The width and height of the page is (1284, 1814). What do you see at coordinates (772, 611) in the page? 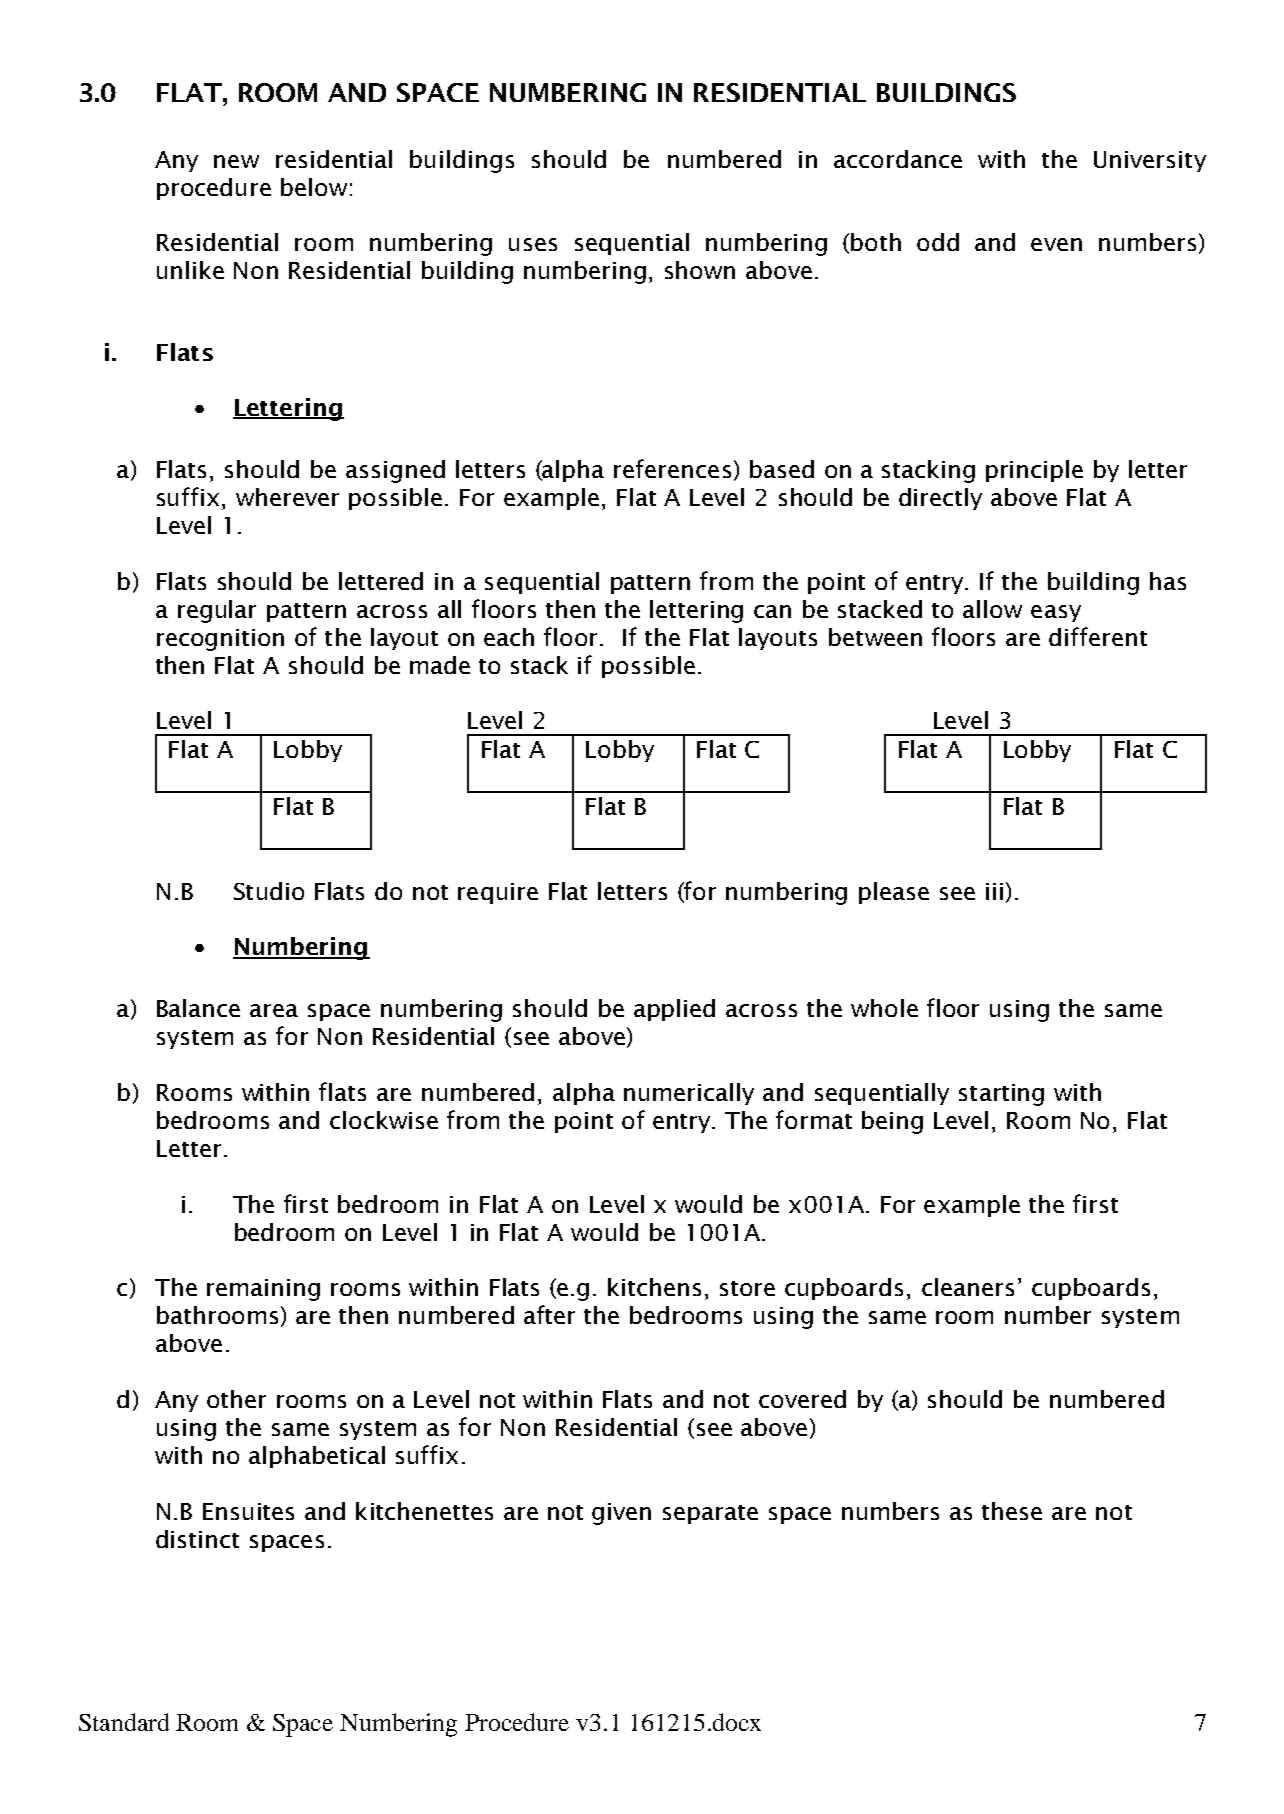
I see `can` at bounding box center [772, 611].
